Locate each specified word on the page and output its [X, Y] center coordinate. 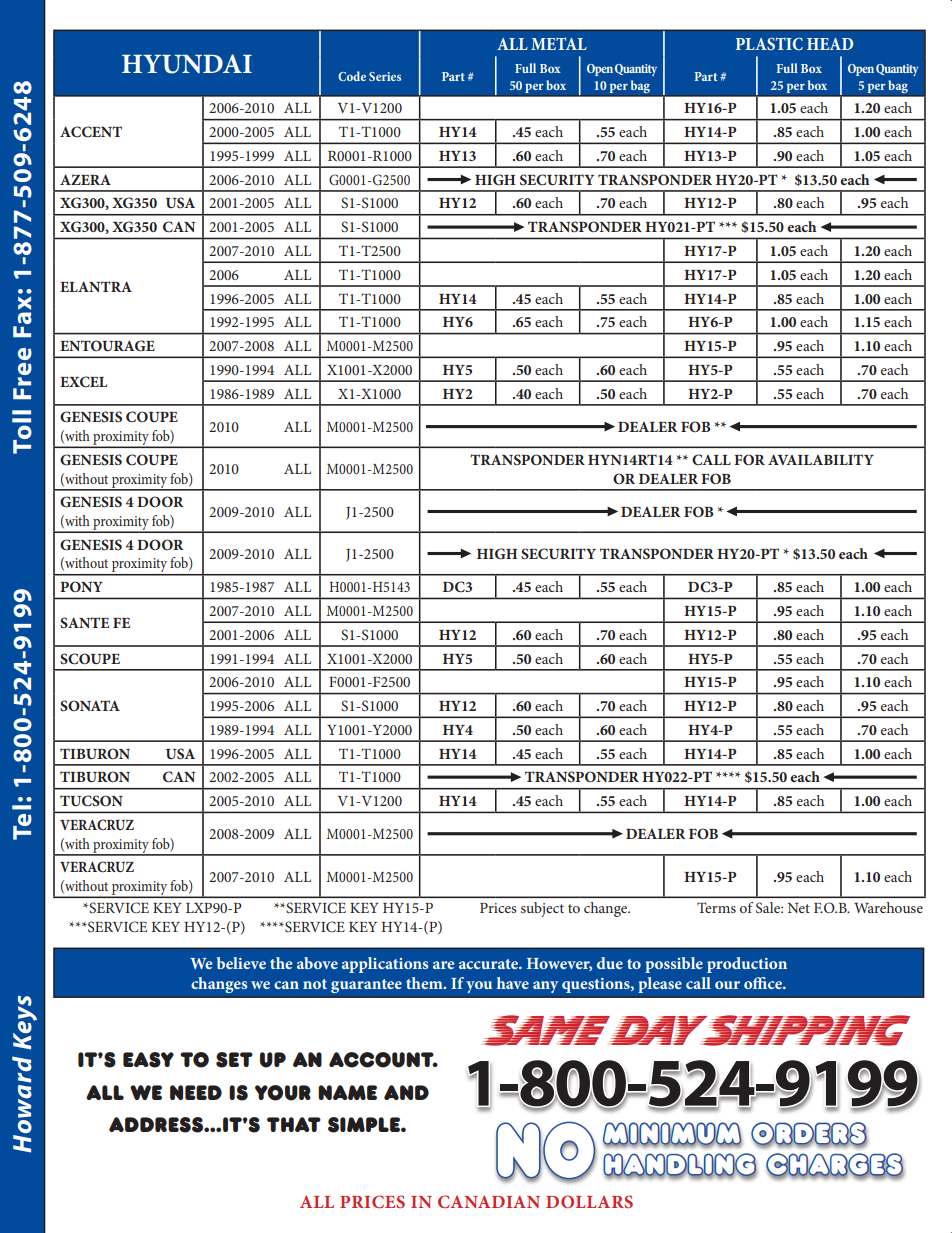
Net [799, 908]
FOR [749, 460]
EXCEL [83, 382]
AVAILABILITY [821, 459]
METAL [559, 43]
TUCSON [91, 801]
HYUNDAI [187, 64]
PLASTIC [769, 43]
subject [542, 909]
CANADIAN [489, 1201]
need [196, 1092]
